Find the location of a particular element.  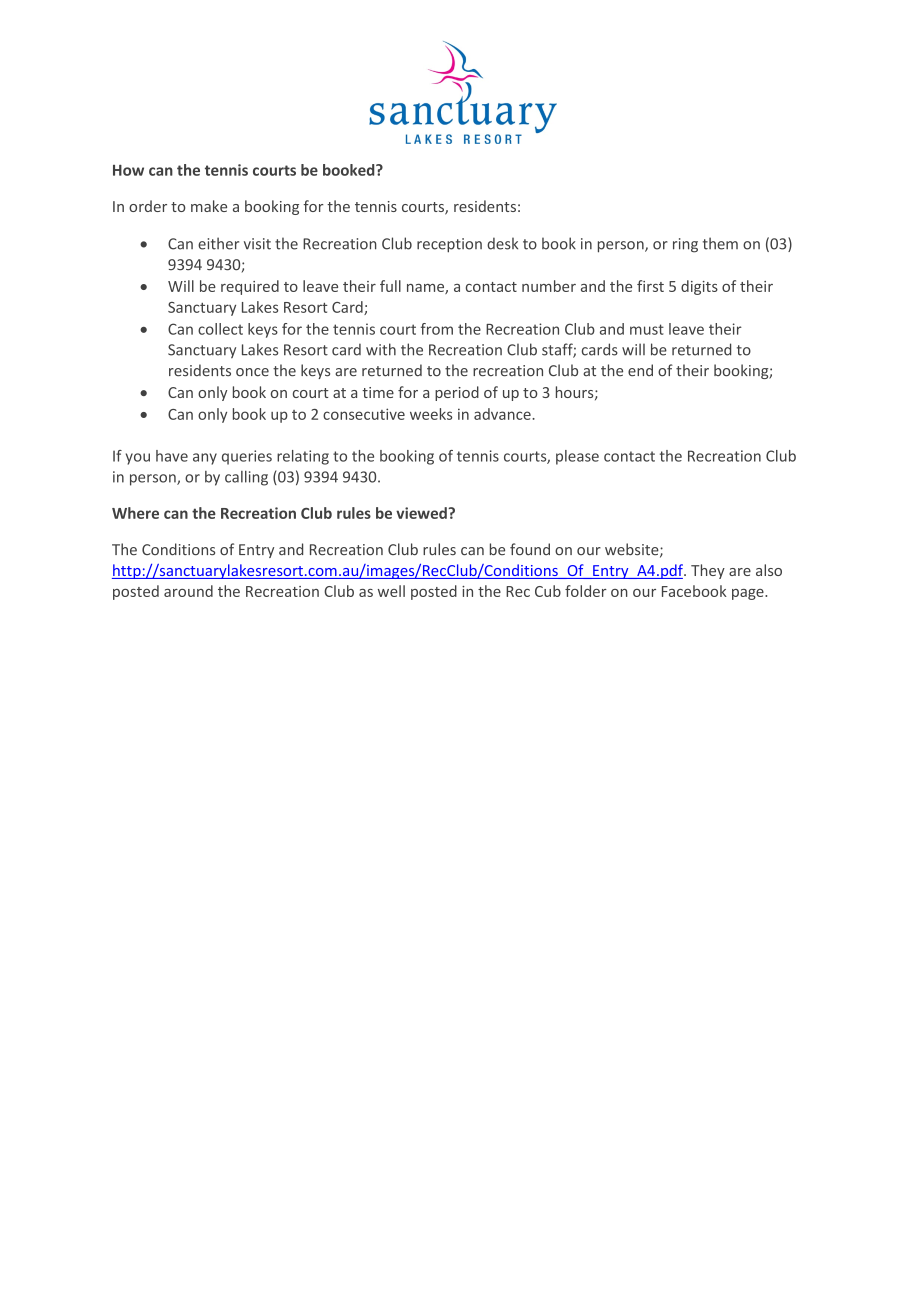

period is located at coordinates (457, 393).
